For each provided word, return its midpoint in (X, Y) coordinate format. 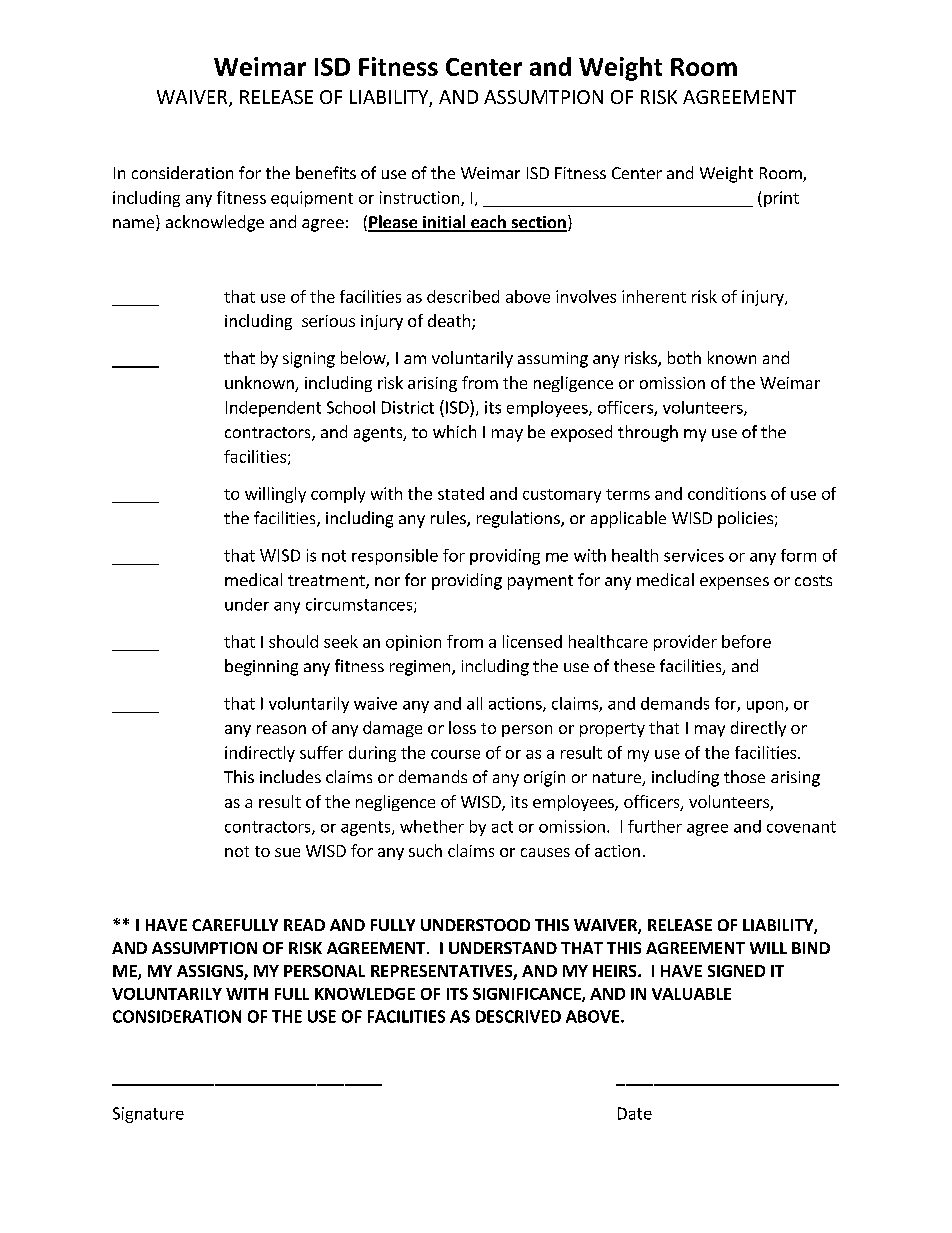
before (746, 641)
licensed (532, 641)
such (425, 850)
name (135, 225)
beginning (261, 667)
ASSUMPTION (204, 948)
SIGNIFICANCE (528, 995)
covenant (801, 827)
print (781, 199)
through (648, 433)
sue (287, 852)
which (454, 431)
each (488, 223)
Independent (273, 409)
